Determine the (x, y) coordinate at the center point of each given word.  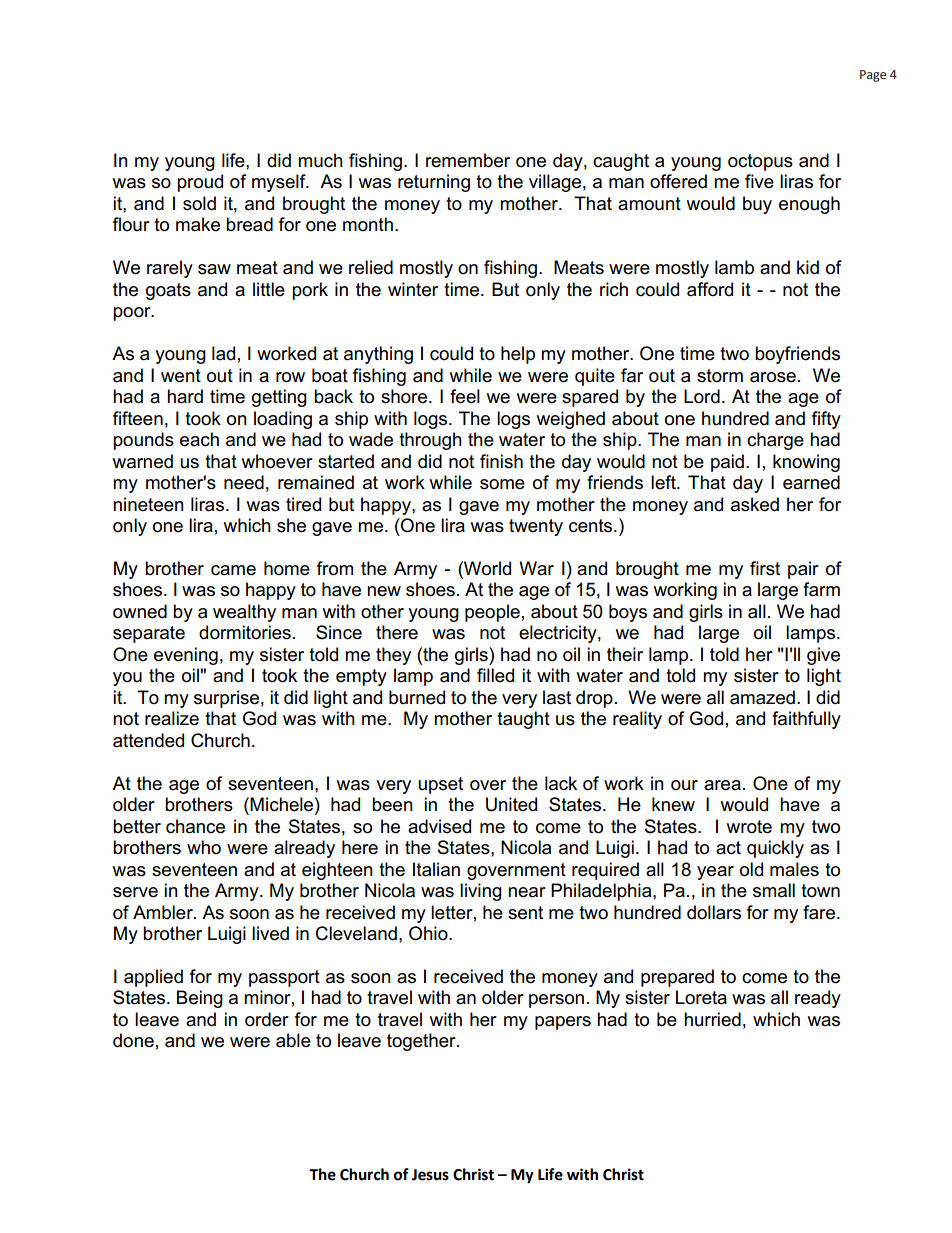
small (774, 890)
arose (773, 377)
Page (873, 76)
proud (200, 183)
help (518, 355)
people (492, 613)
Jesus (430, 1175)
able (293, 1040)
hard (185, 396)
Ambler (164, 912)
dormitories (245, 632)
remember (468, 160)
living (481, 892)
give (823, 656)
